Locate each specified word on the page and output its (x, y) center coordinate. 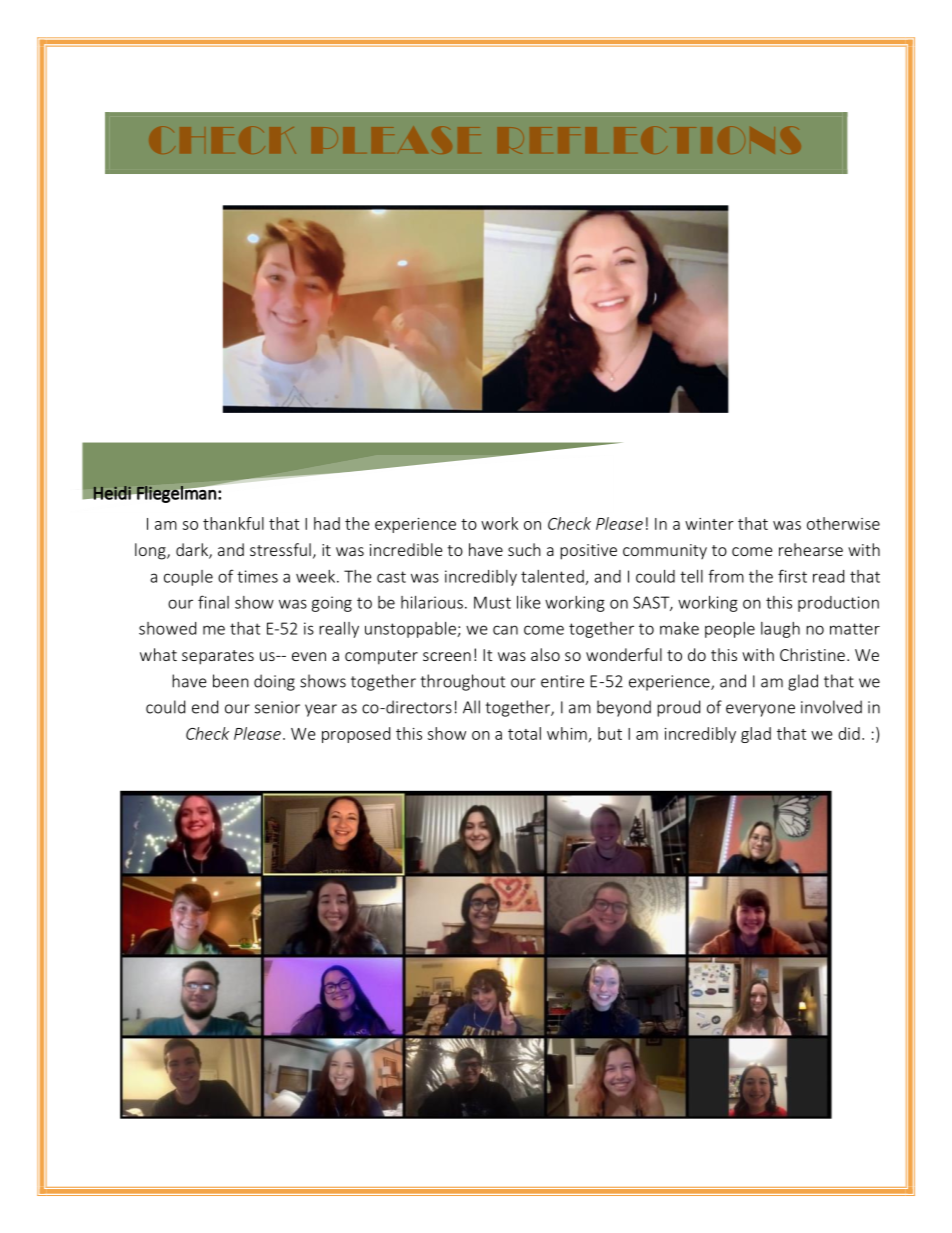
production (838, 604)
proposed (356, 735)
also (545, 654)
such (524, 549)
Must (492, 602)
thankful (233, 523)
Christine (812, 654)
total (524, 733)
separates (218, 657)
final (213, 602)
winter (709, 524)
